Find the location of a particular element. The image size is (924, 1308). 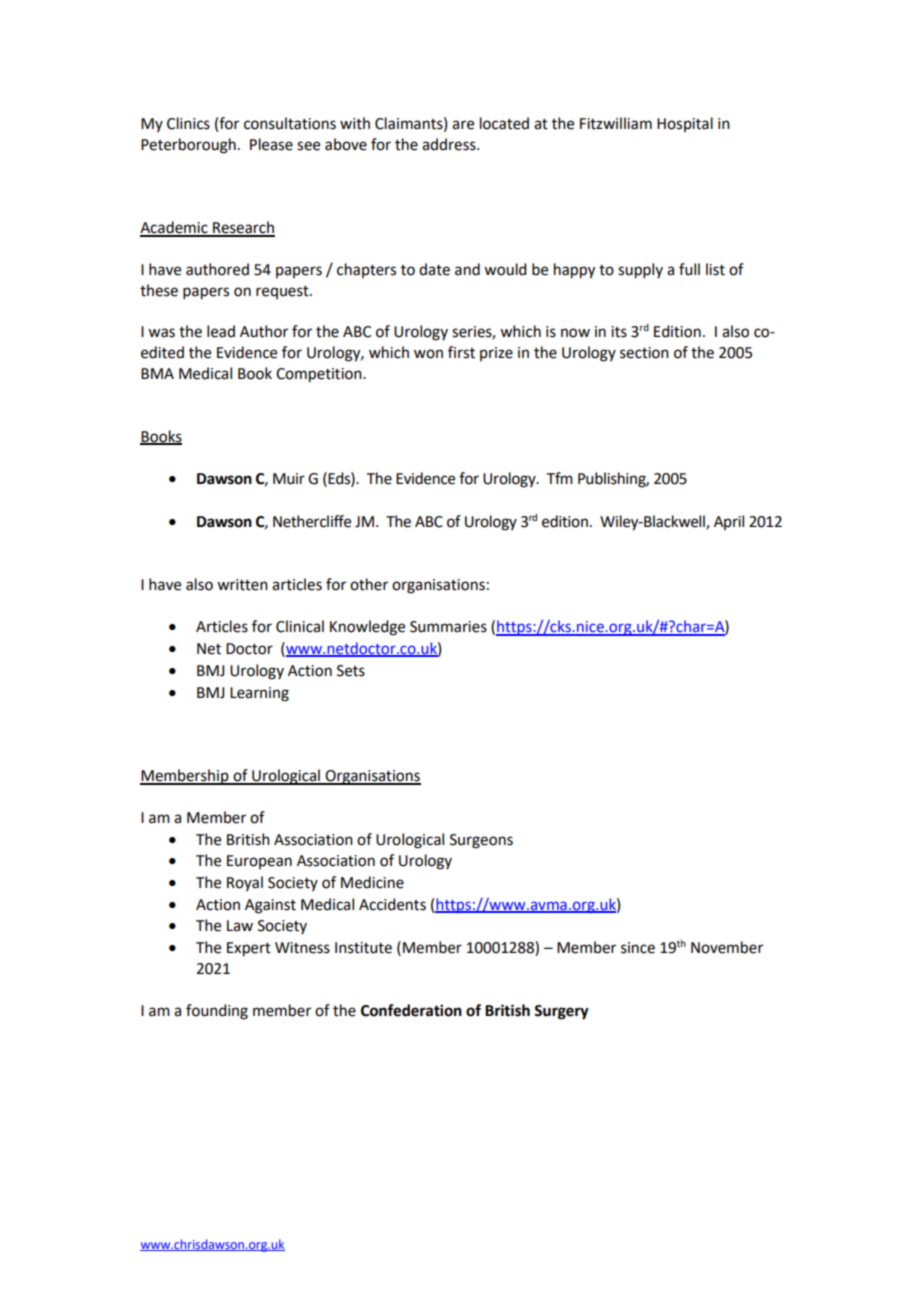

since is located at coordinates (638, 948).
